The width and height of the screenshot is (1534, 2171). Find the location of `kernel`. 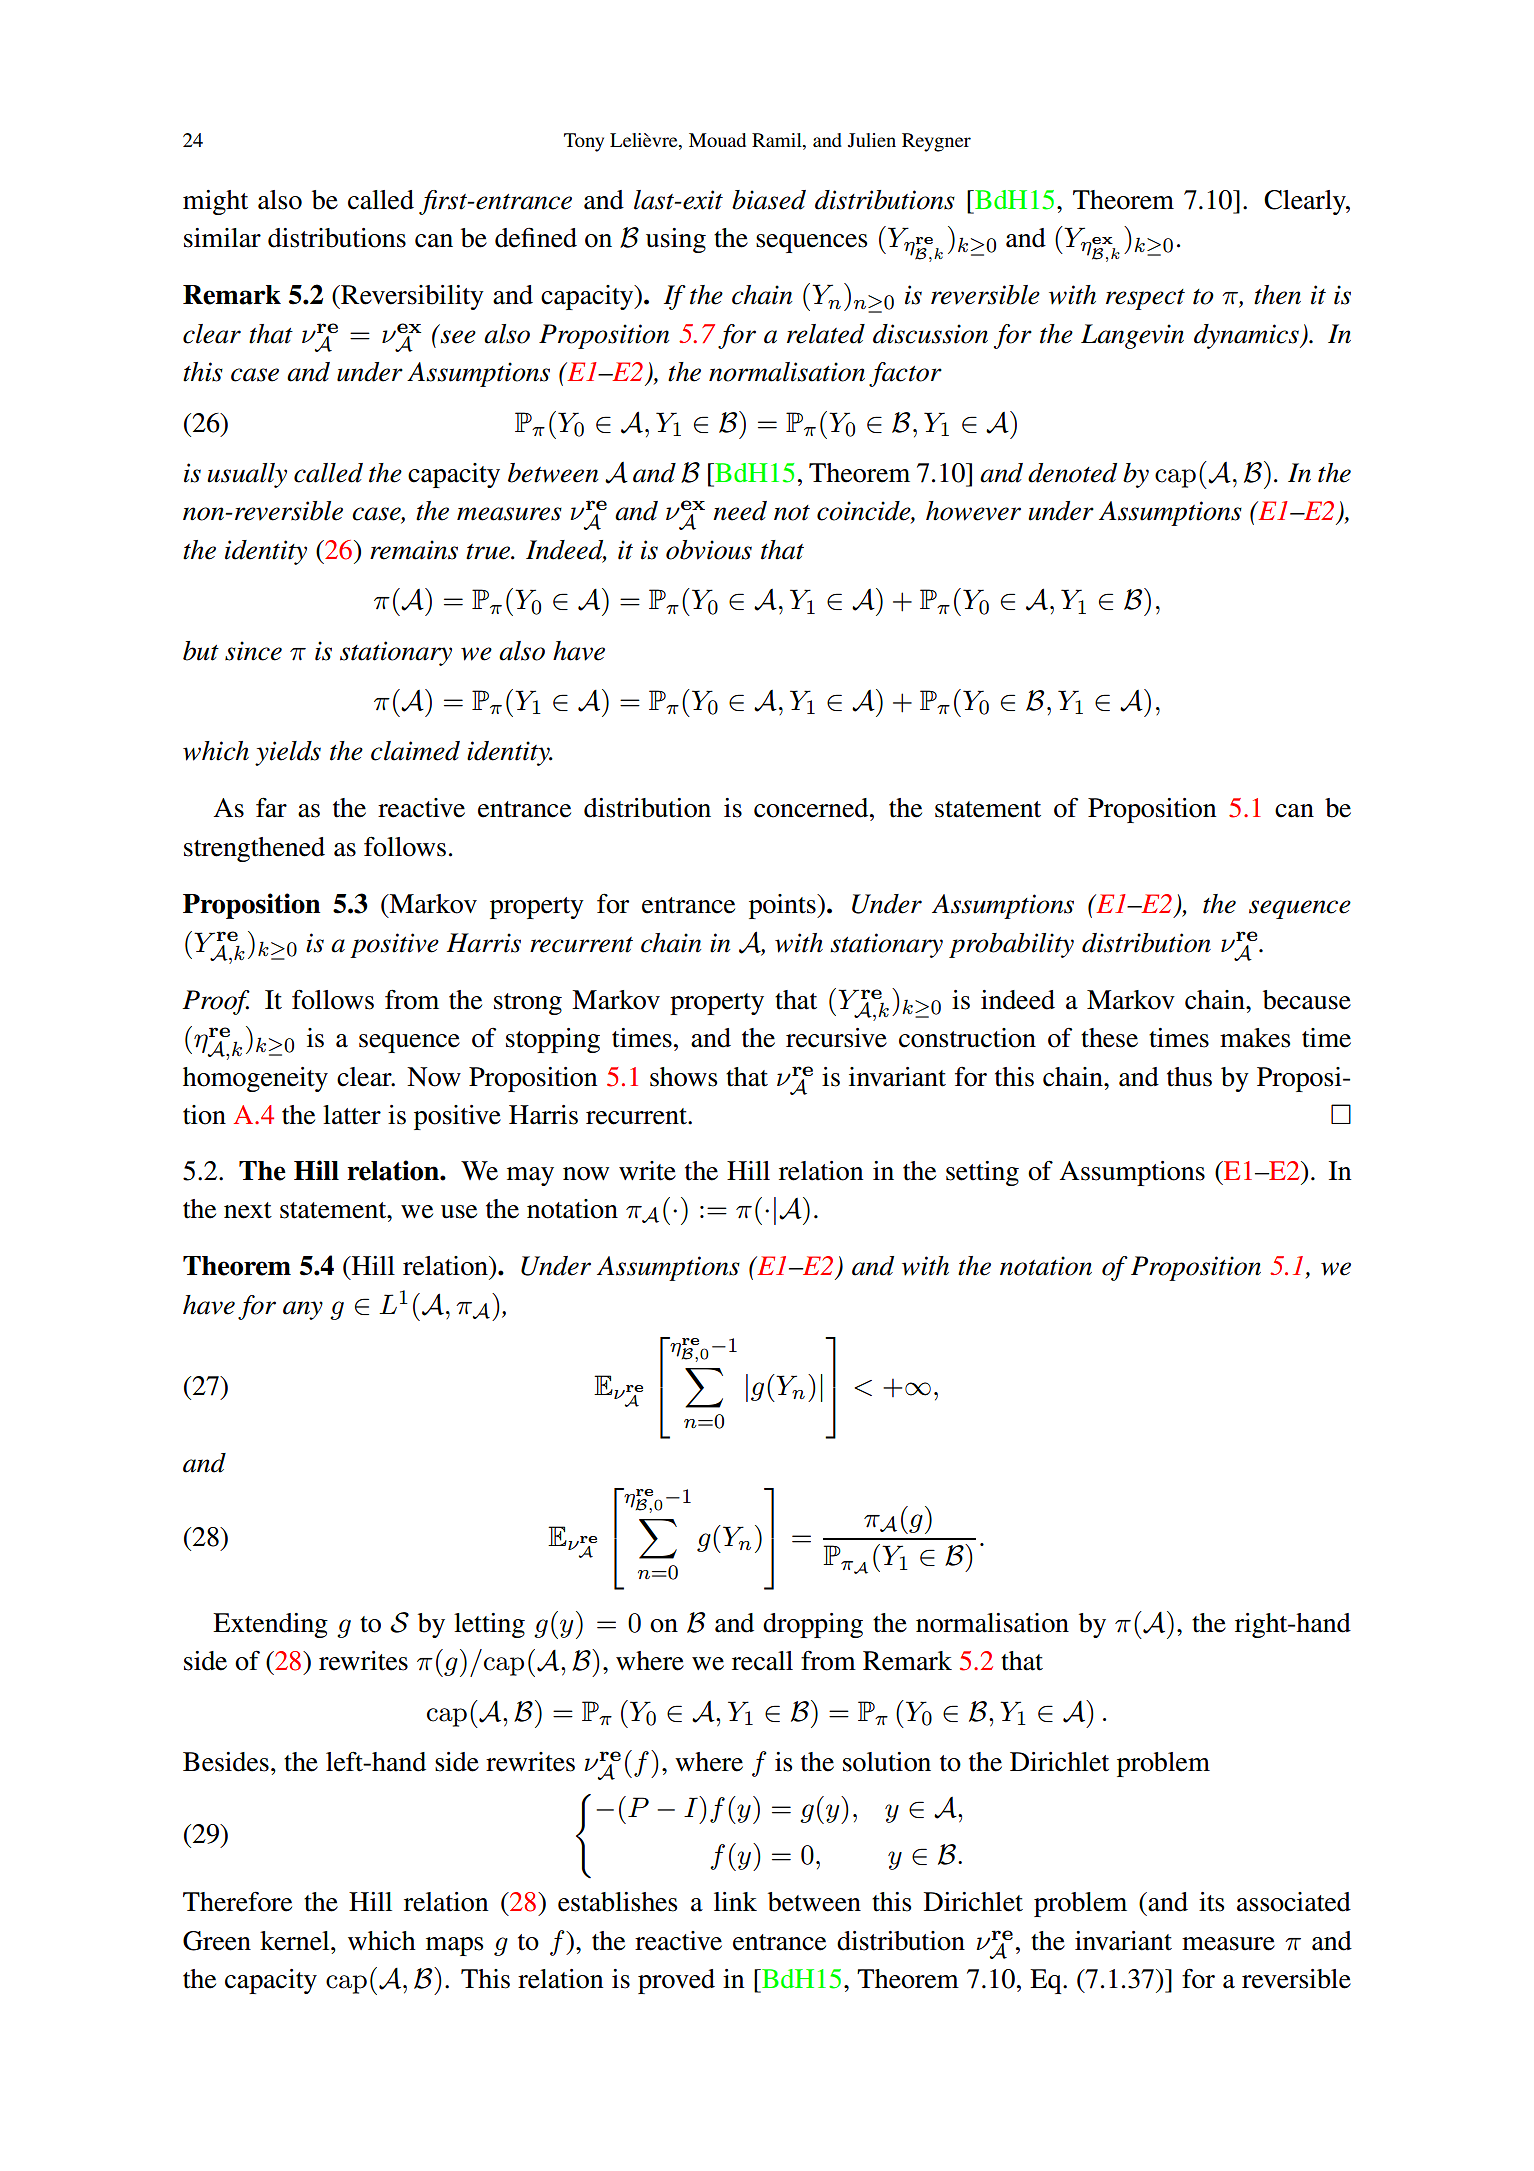

kernel is located at coordinates (296, 1941).
